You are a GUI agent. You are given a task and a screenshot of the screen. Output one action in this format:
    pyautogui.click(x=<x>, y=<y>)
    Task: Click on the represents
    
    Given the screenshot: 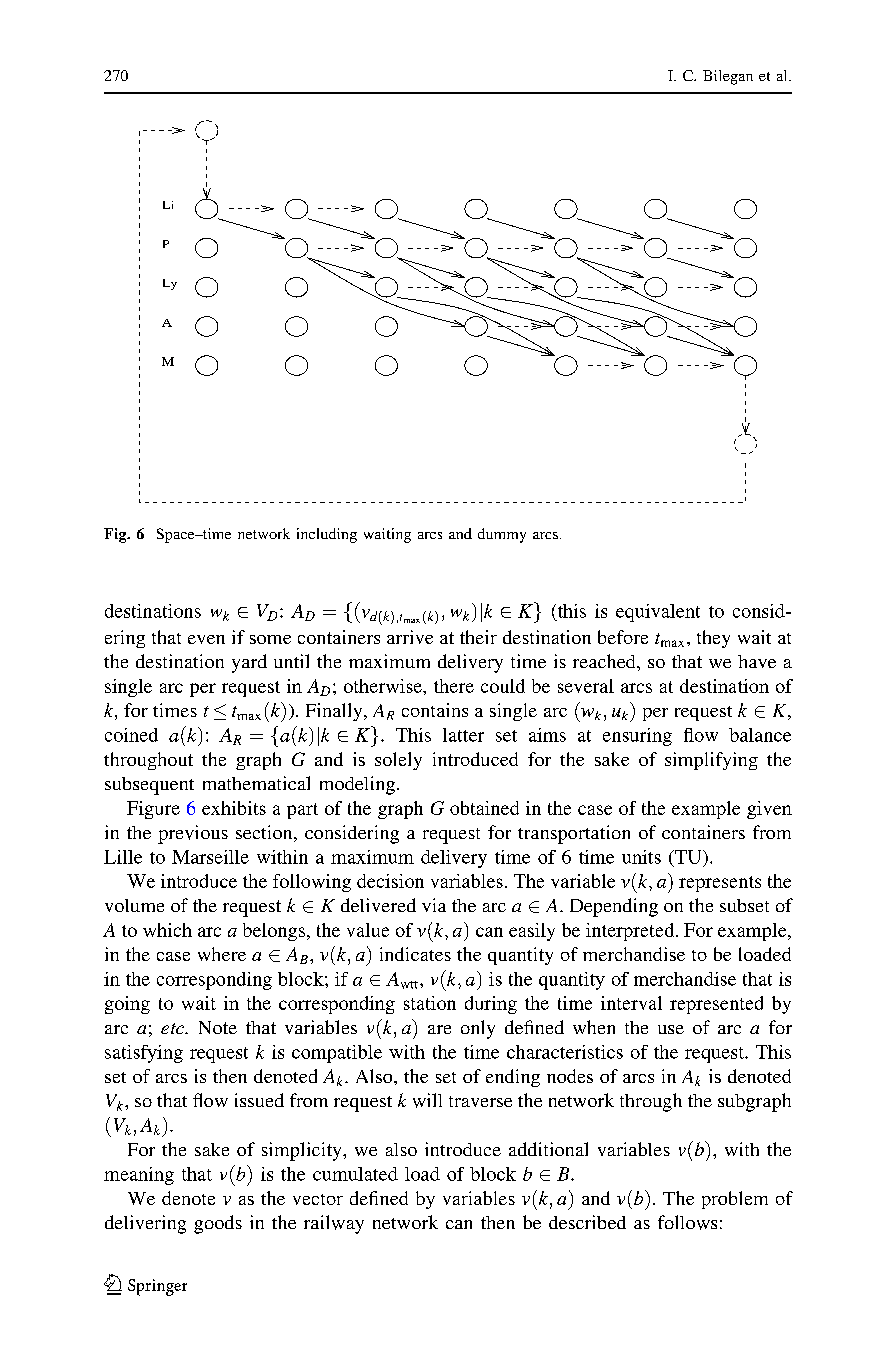 What is the action you would take?
    pyautogui.click(x=720, y=884)
